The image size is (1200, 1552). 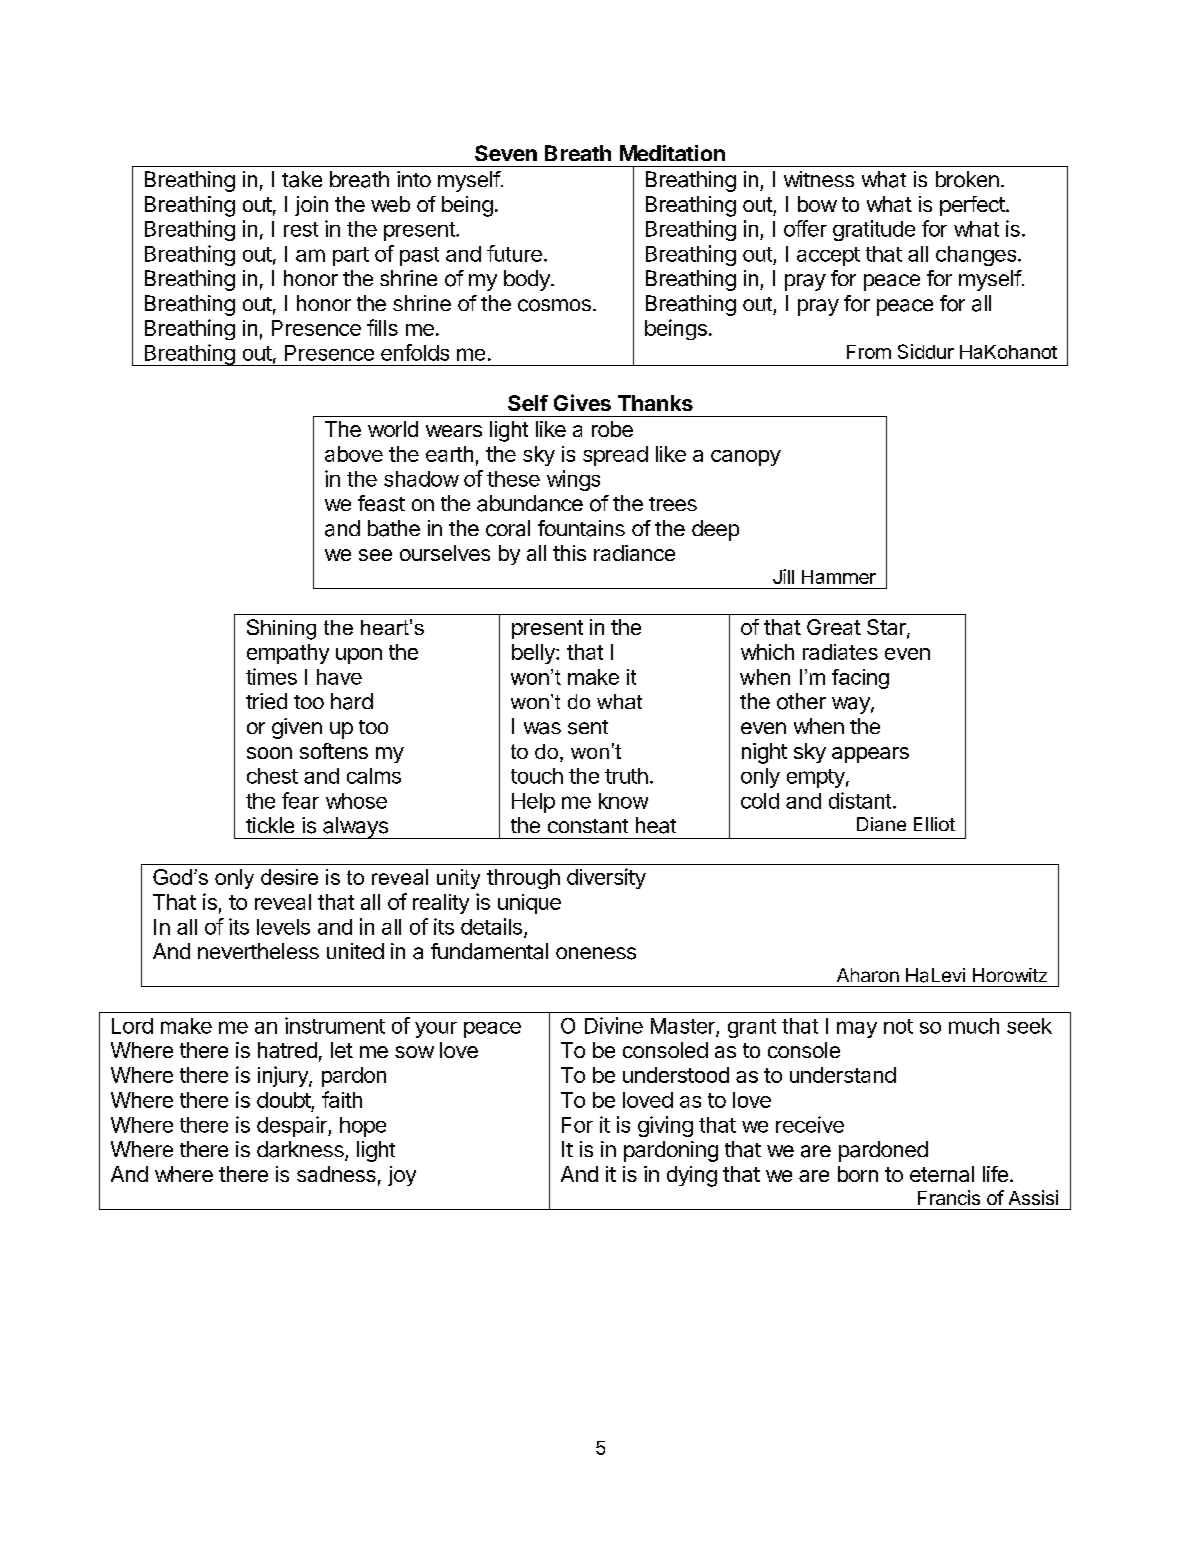 I want to click on facing, so click(x=860, y=679).
